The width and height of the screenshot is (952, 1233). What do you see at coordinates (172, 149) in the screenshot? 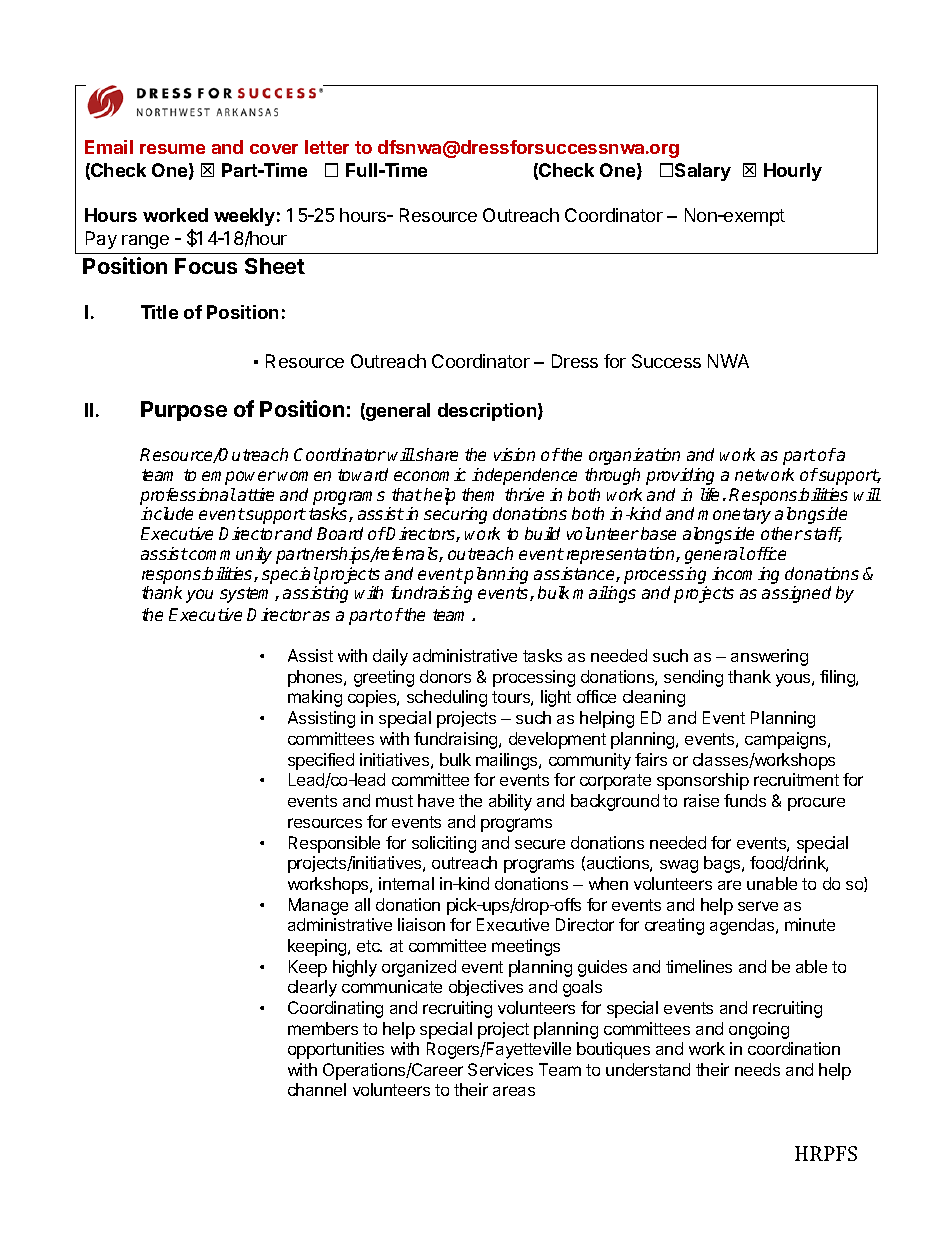
I see `resume` at bounding box center [172, 149].
